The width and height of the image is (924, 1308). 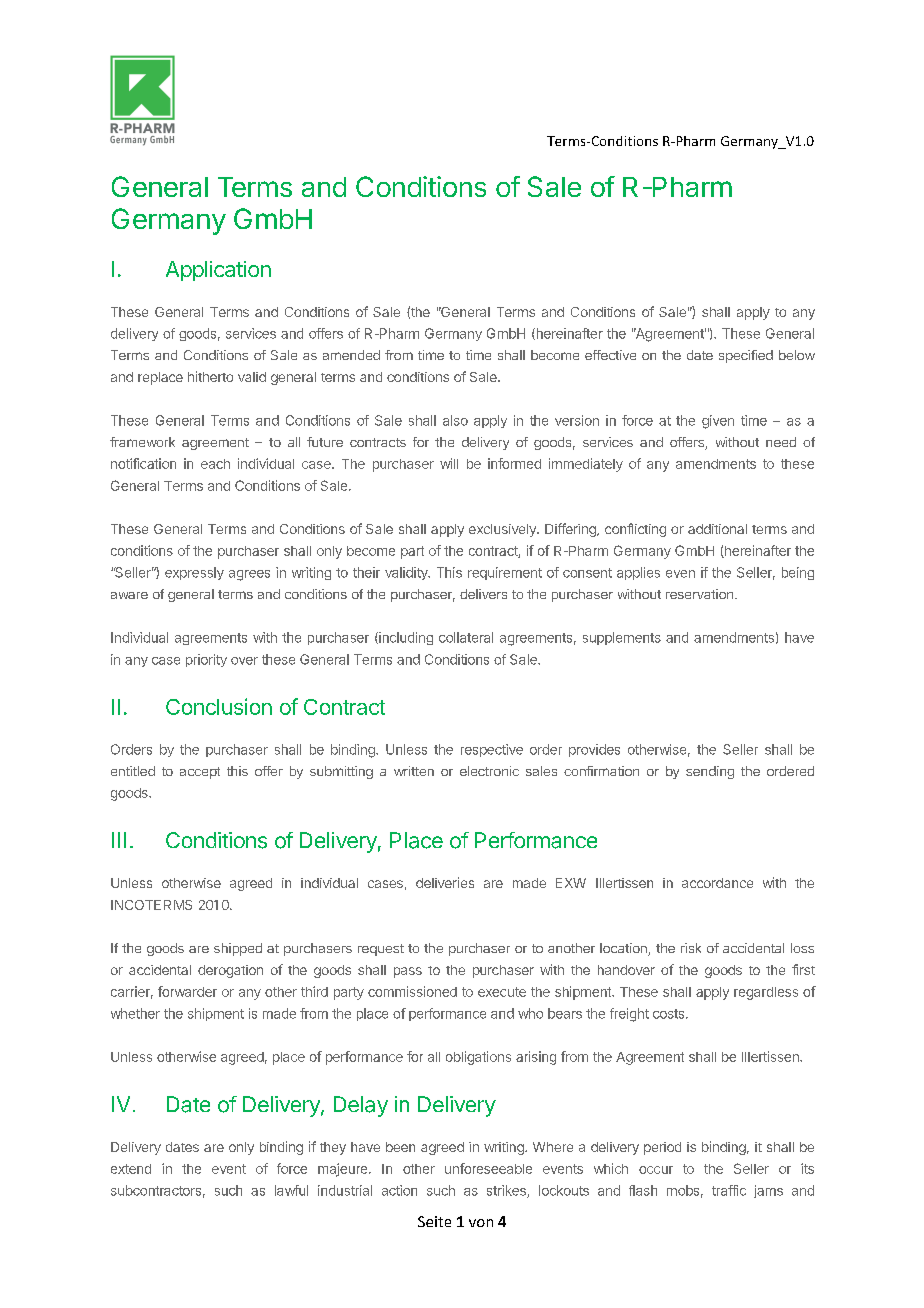 I want to click on sending, so click(x=710, y=772).
